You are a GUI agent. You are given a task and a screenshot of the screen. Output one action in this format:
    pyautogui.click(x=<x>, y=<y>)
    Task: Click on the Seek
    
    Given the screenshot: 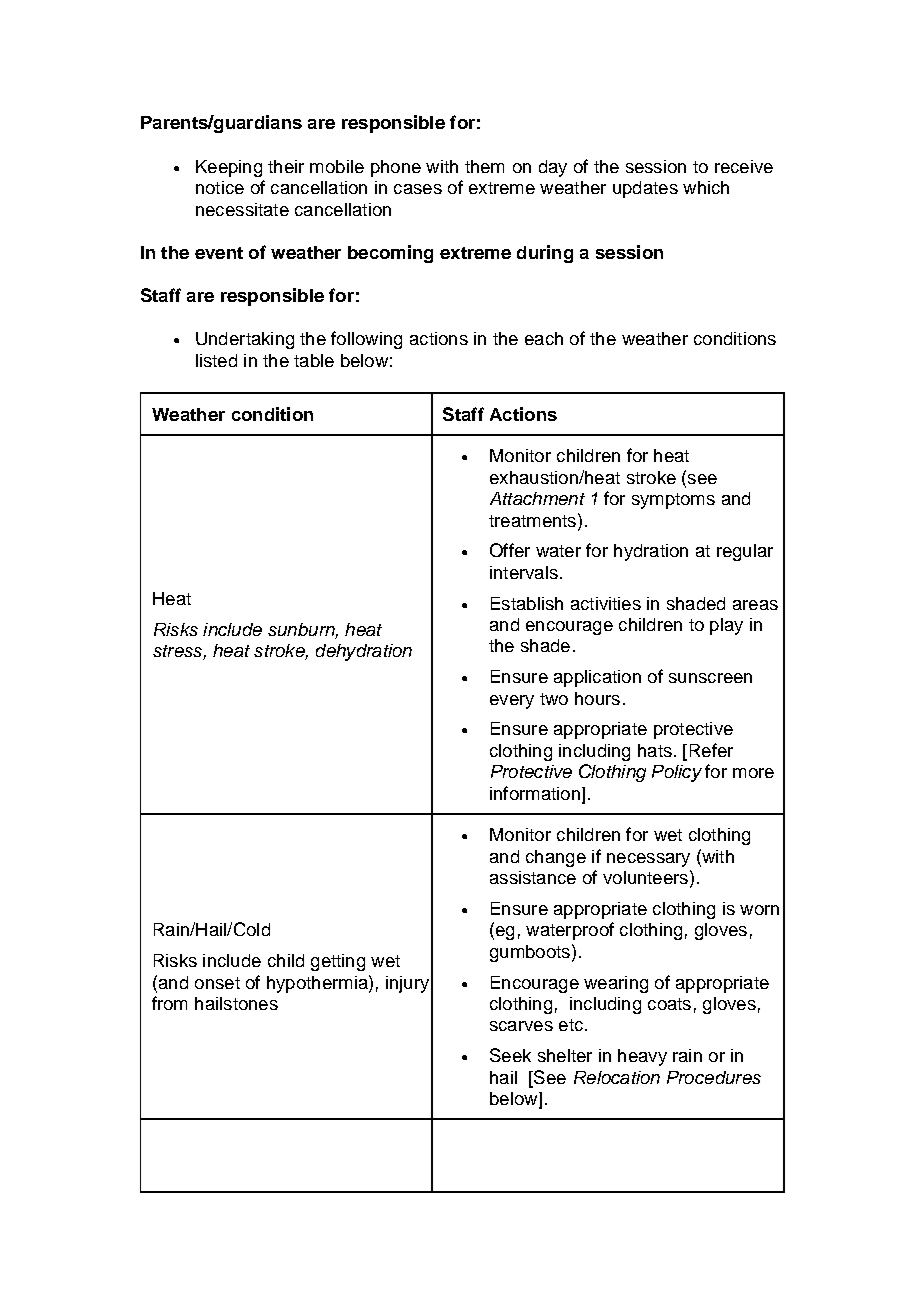 What is the action you would take?
    pyautogui.click(x=510, y=1055)
